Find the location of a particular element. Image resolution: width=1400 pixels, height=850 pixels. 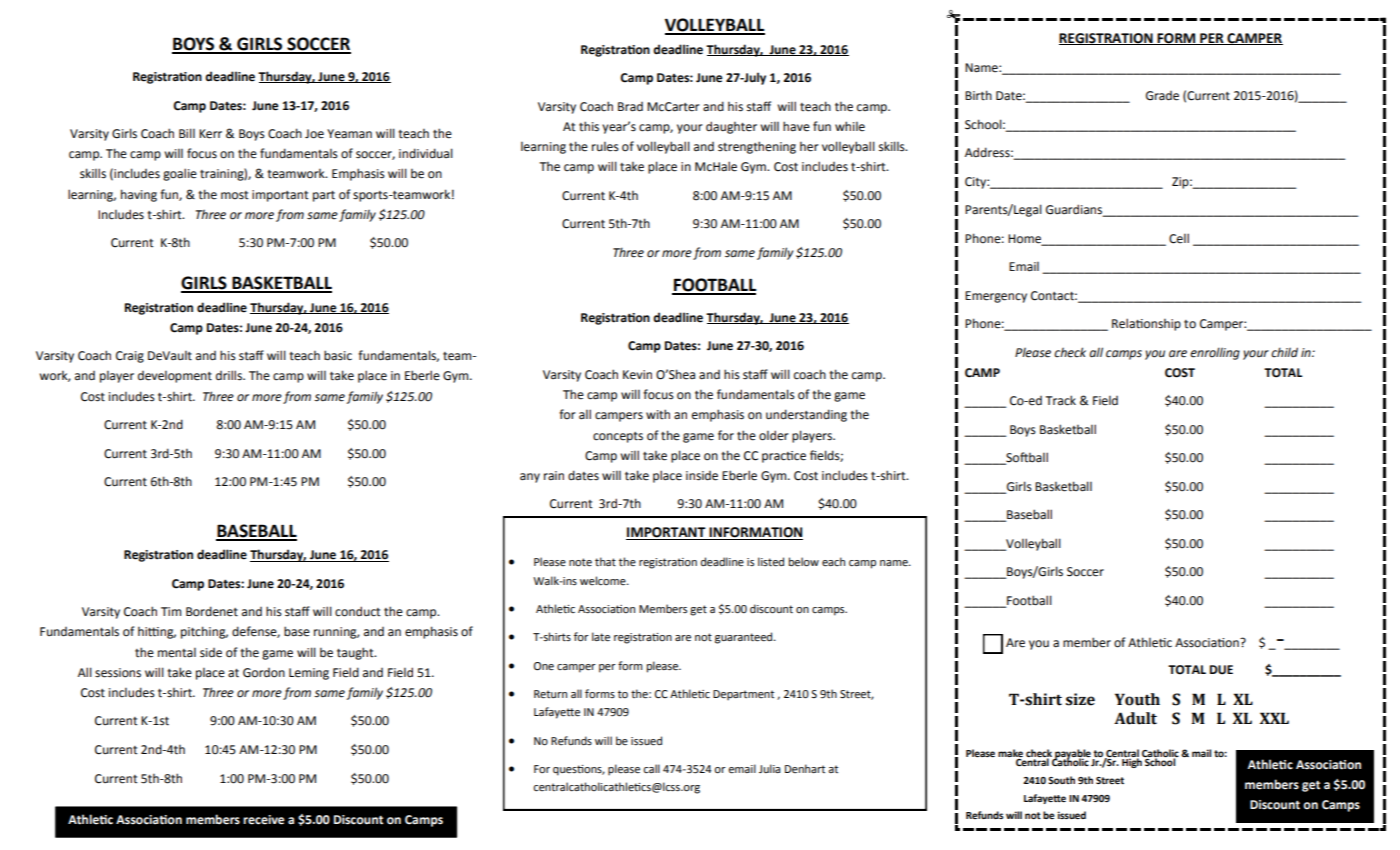

receive is located at coordinates (263, 820).
